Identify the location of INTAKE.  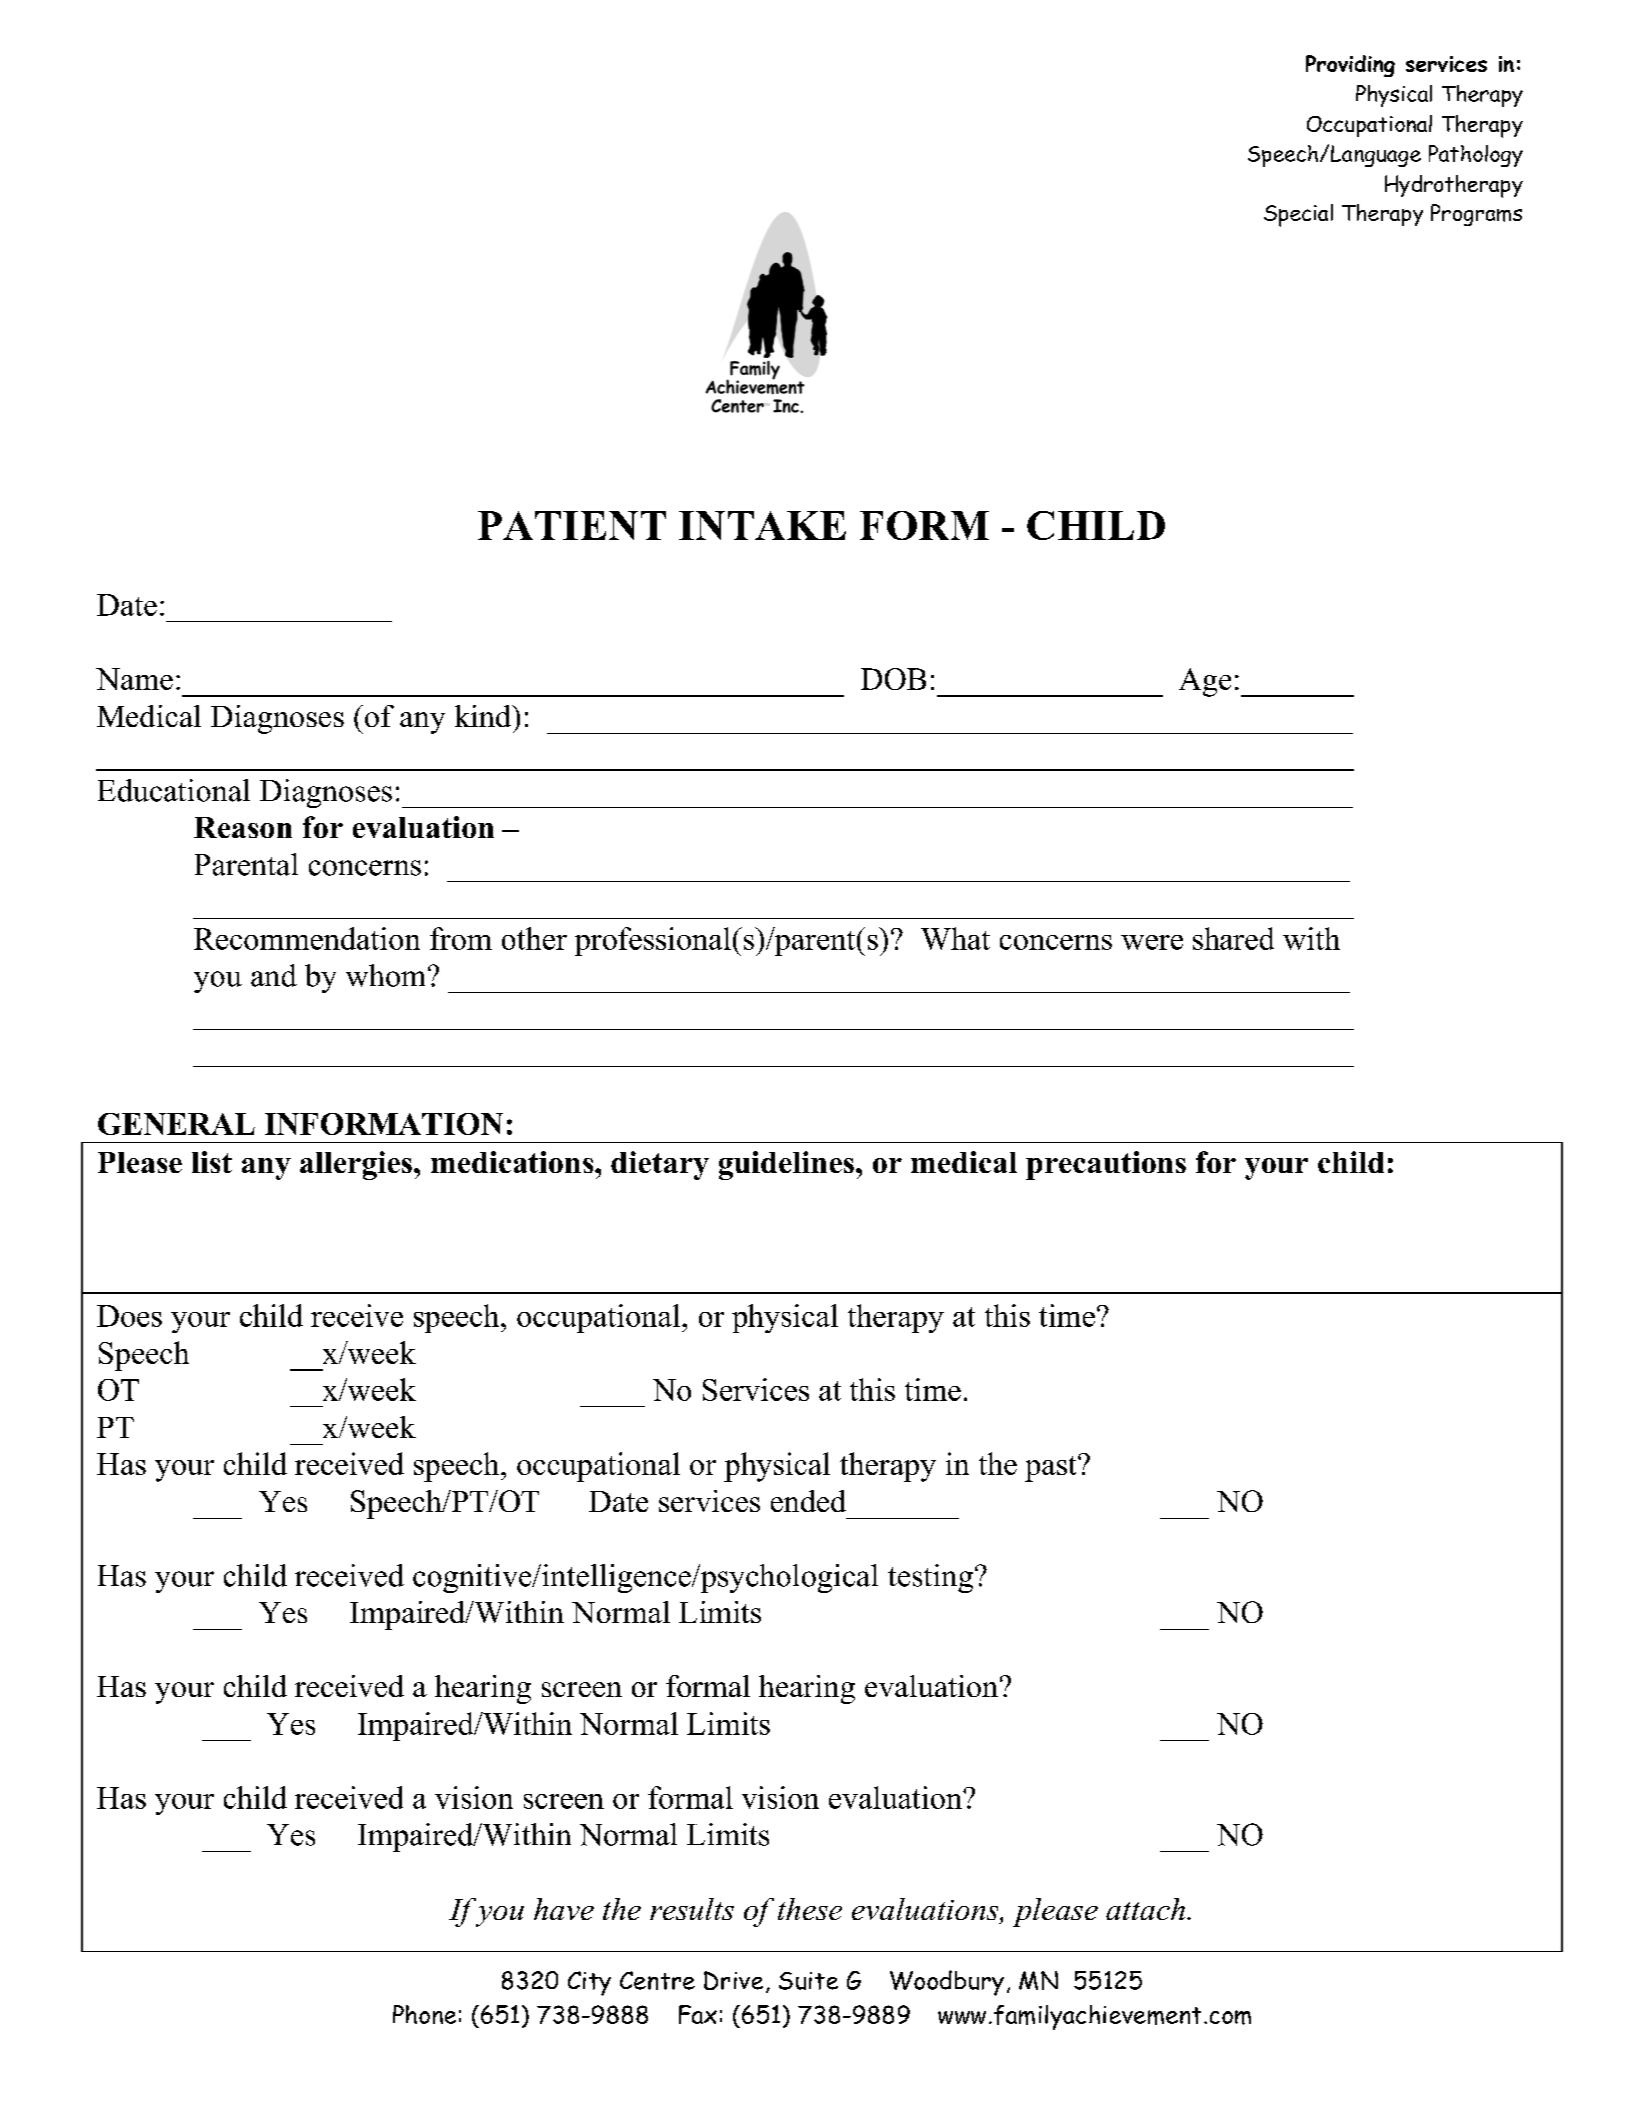
(762, 525).
